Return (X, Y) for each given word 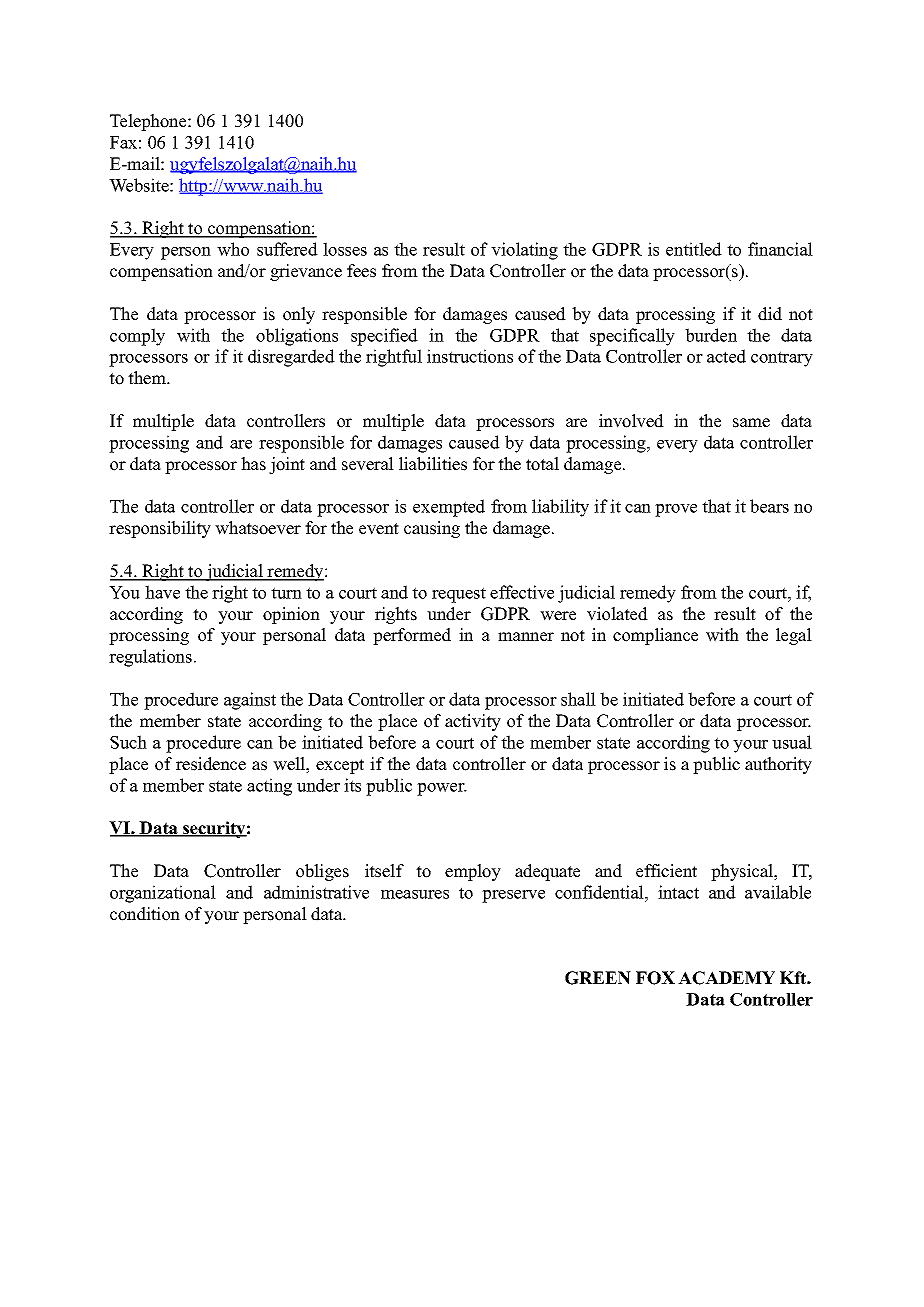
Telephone (149, 122)
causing (432, 529)
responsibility (160, 529)
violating (524, 251)
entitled (694, 249)
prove (676, 510)
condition (145, 914)
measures (415, 894)
